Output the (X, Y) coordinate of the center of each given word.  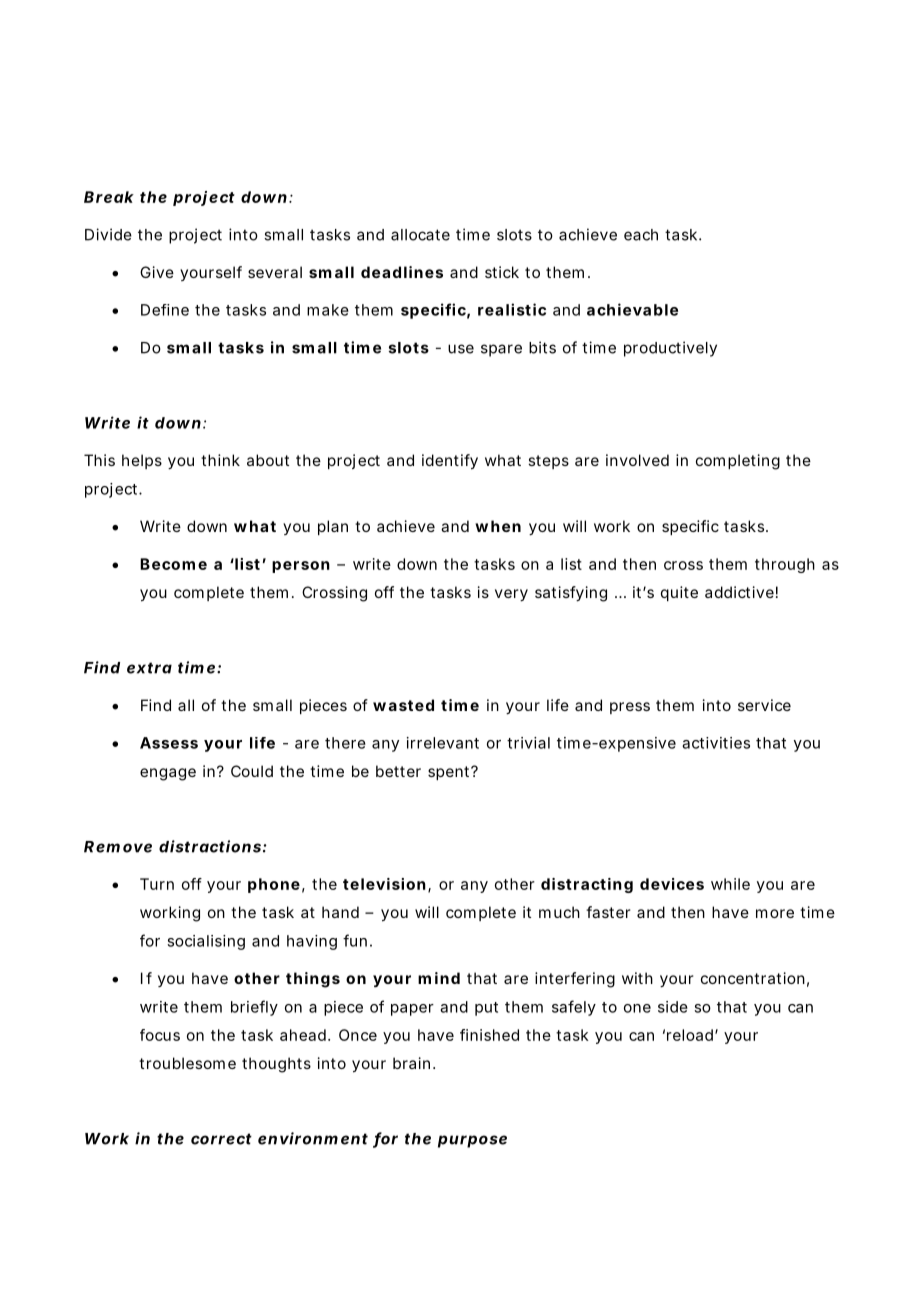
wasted (403, 705)
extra (149, 668)
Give (157, 272)
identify (450, 462)
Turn (157, 884)
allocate (420, 235)
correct (221, 1139)
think (220, 460)
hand (340, 912)
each (641, 235)
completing (738, 462)
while (730, 884)
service (764, 705)
